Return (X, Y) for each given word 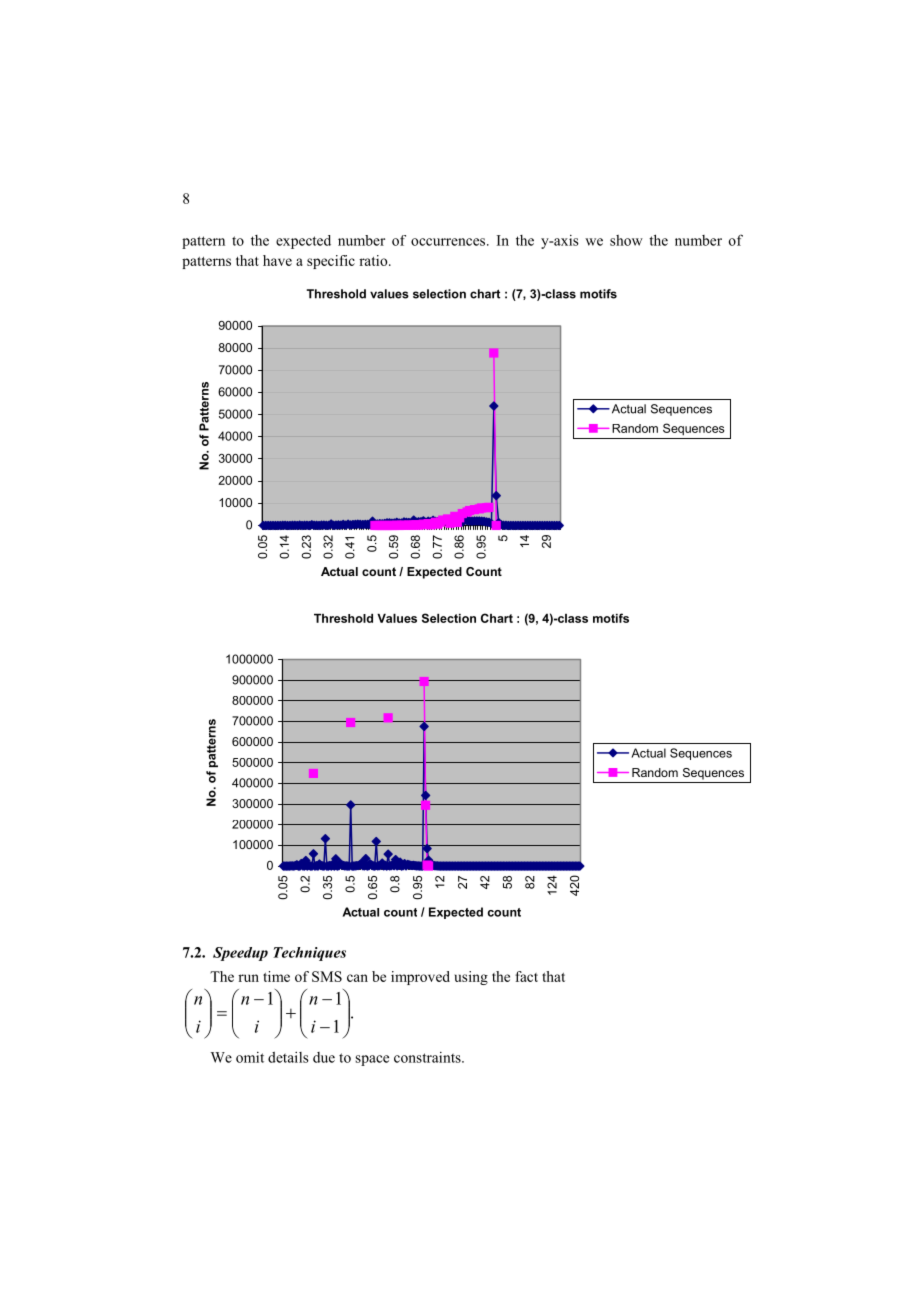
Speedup (240, 954)
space (372, 1060)
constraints (428, 1057)
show (626, 240)
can (357, 978)
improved (420, 978)
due (324, 1057)
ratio (374, 260)
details (288, 1057)
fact (526, 976)
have (277, 260)
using (471, 978)
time (276, 976)
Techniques (309, 954)
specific (331, 262)
